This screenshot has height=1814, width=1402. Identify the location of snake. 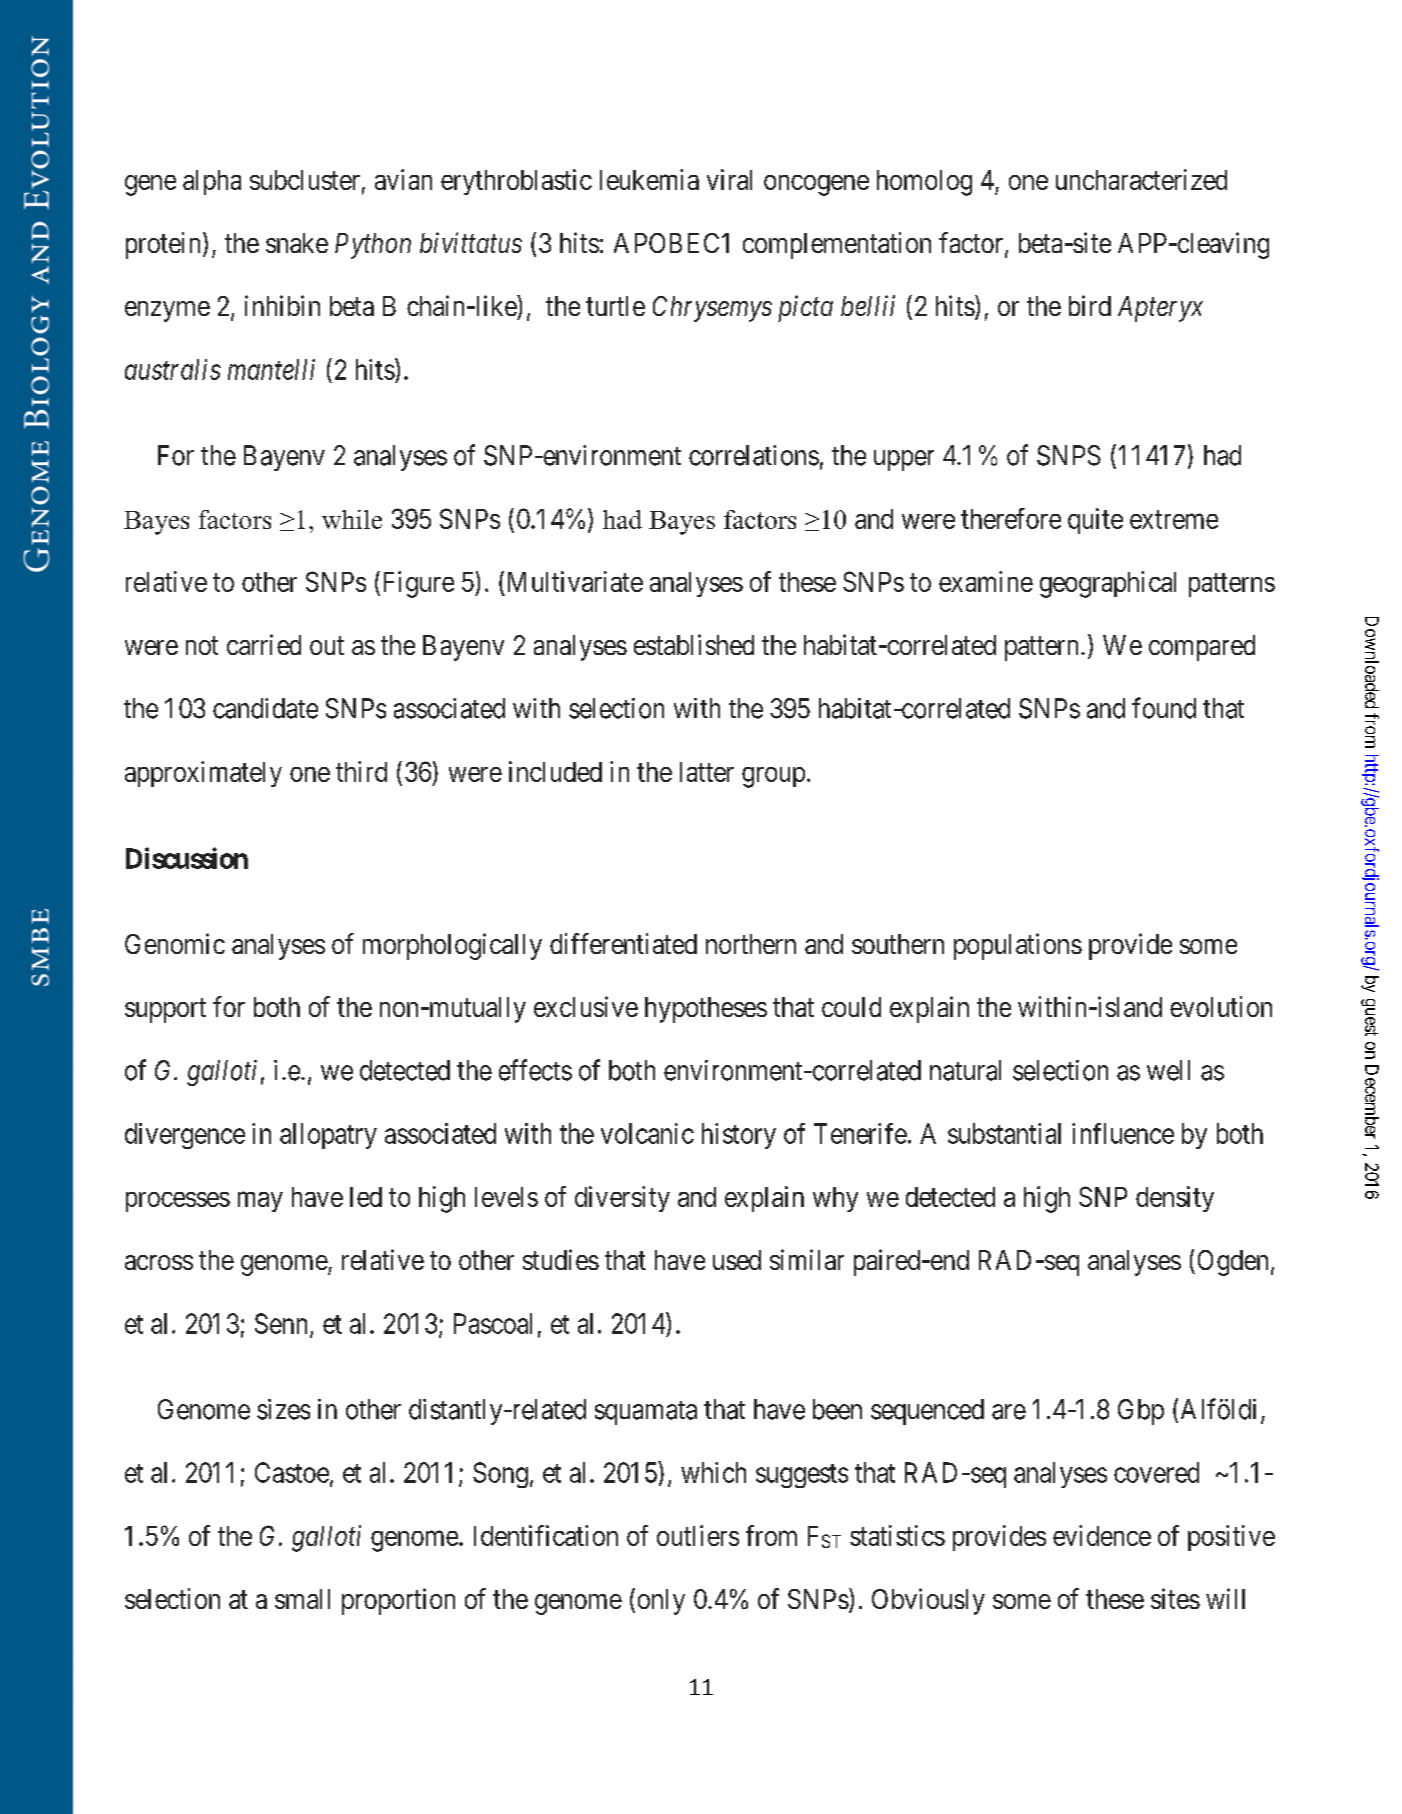
(297, 243).
